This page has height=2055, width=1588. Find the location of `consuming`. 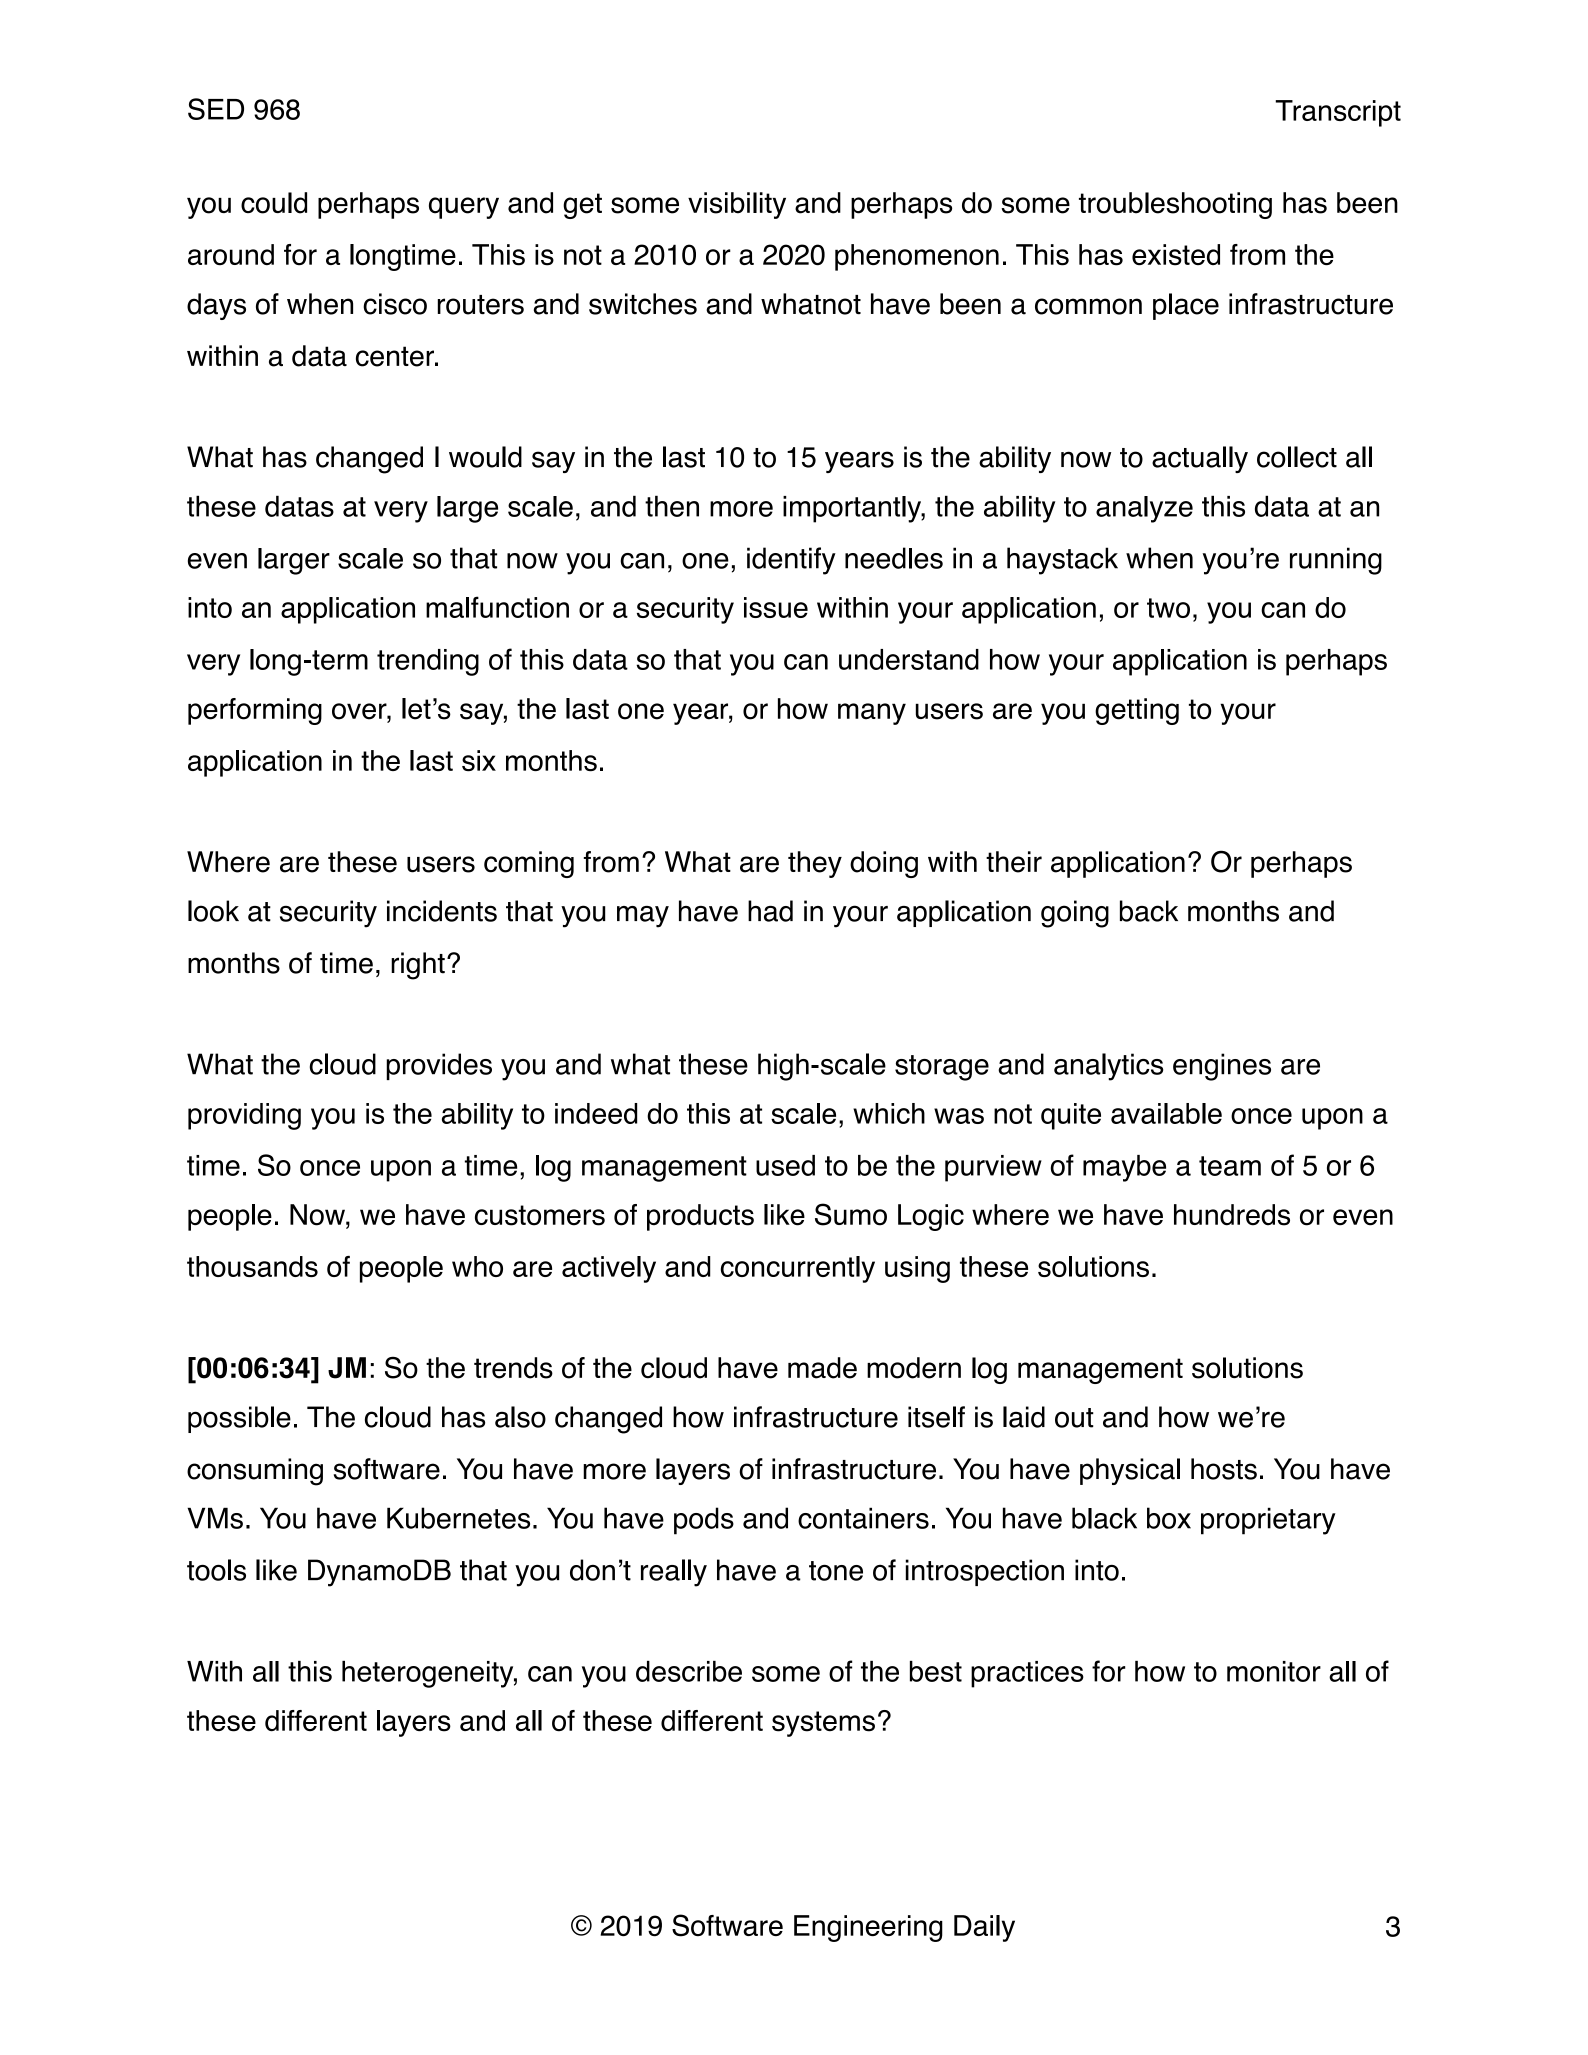

consuming is located at coordinates (255, 1472).
